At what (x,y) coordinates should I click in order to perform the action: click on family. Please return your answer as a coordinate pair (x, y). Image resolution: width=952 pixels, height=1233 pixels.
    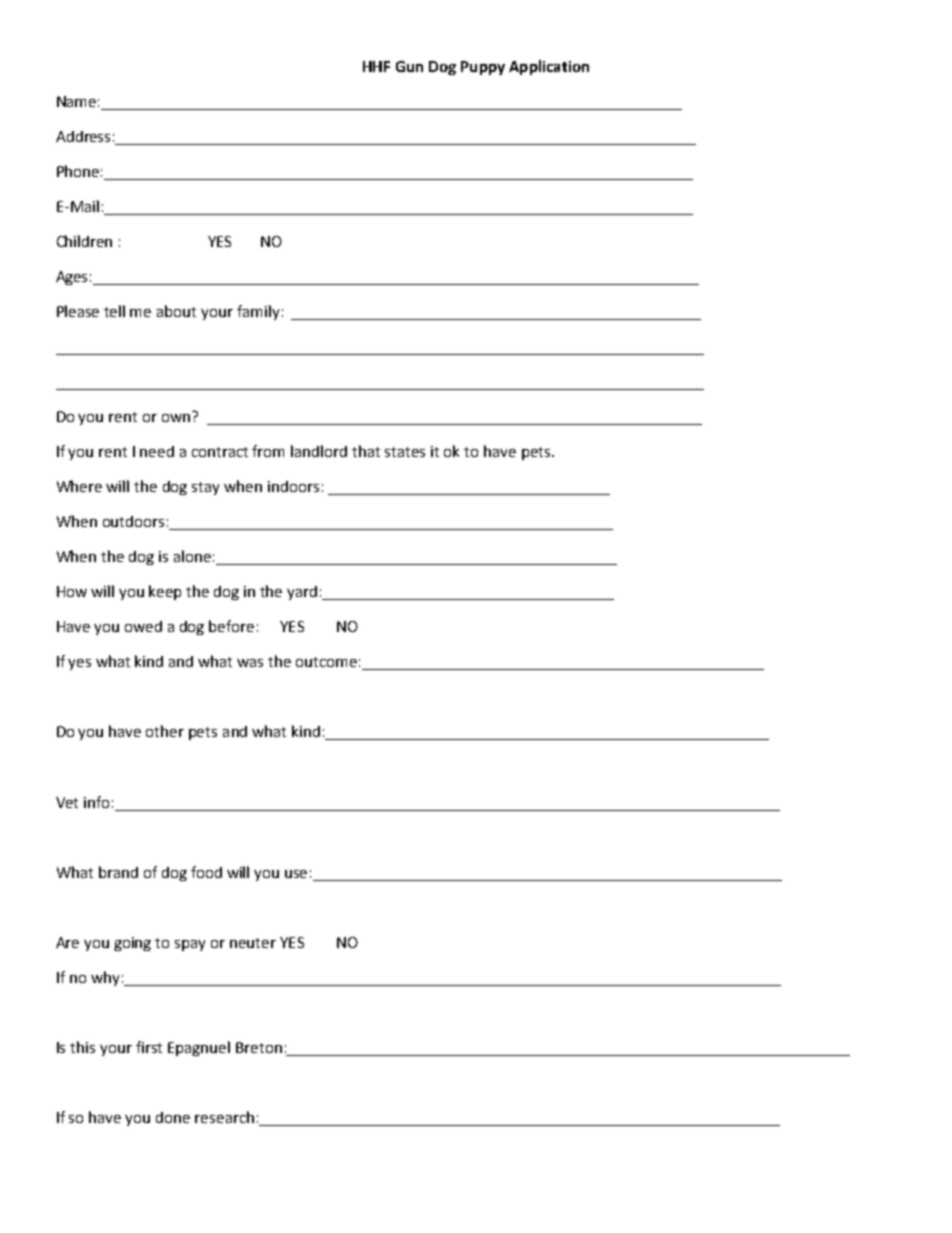
    Looking at the image, I should click on (258, 312).
